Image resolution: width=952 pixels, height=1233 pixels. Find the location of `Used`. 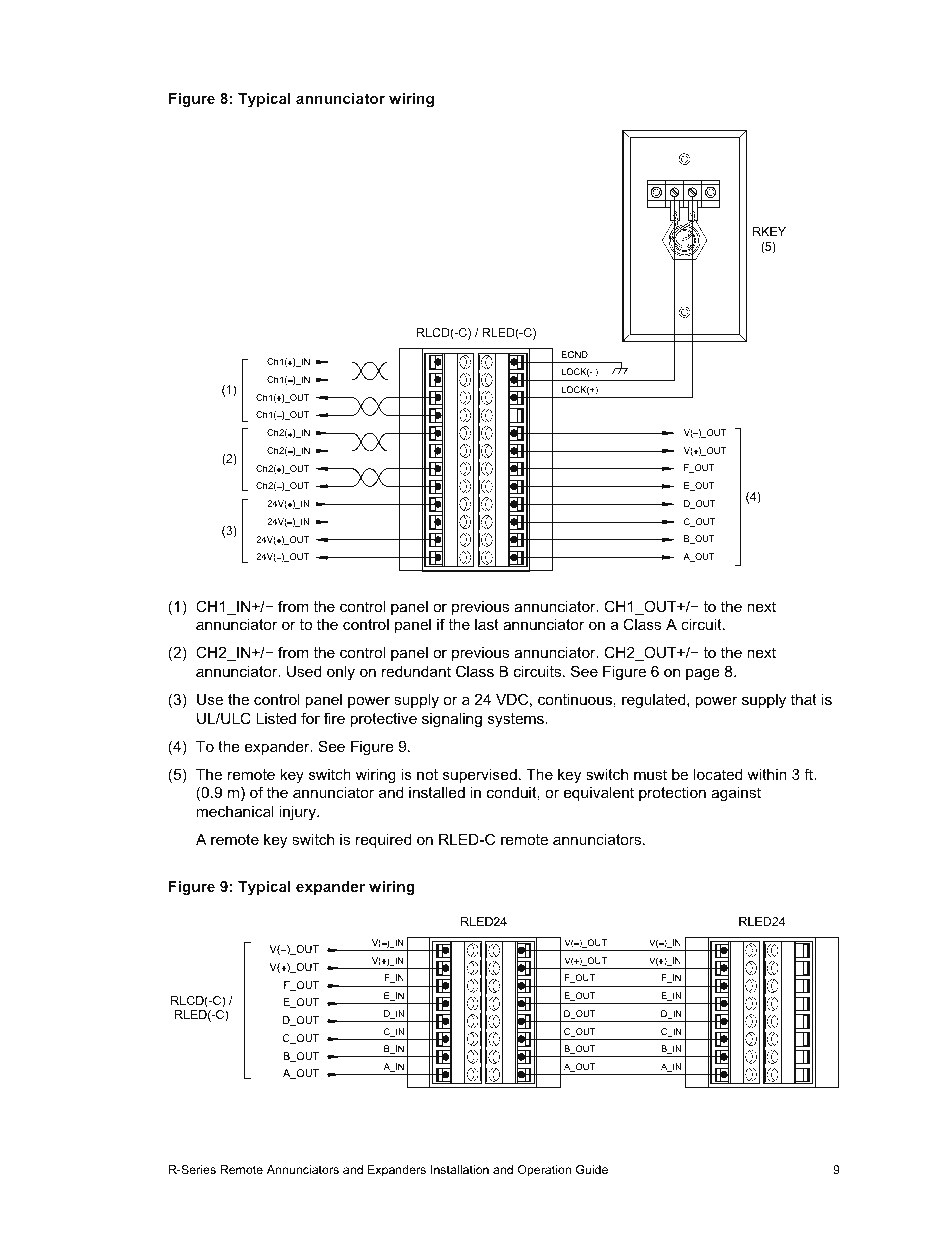

Used is located at coordinates (304, 671).
